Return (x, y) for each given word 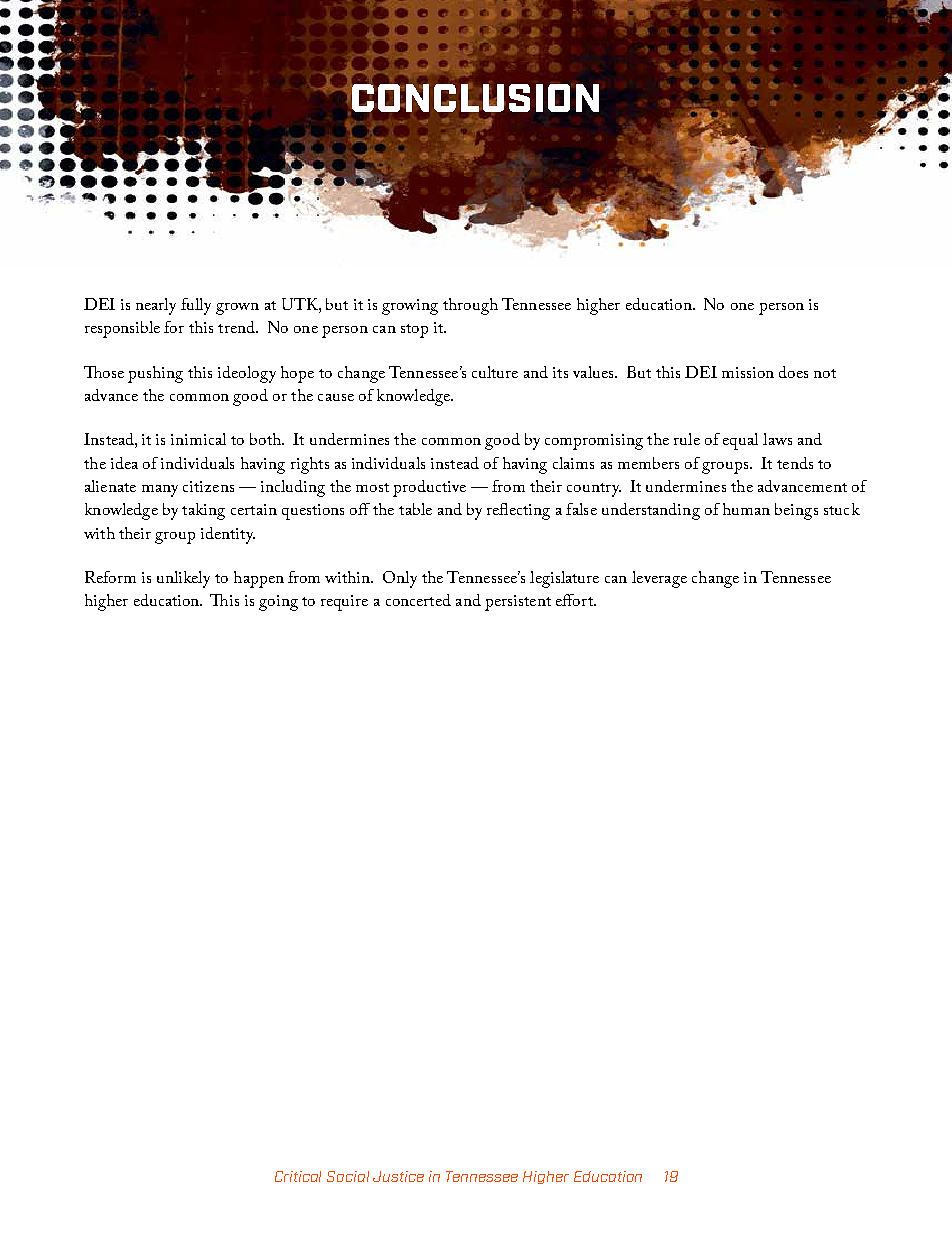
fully (196, 306)
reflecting (518, 511)
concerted (418, 600)
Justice (398, 1176)
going (278, 603)
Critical (298, 1176)
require (344, 603)
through (470, 306)
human (746, 509)
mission (748, 372)
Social (348, 1176)
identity (228, 535)
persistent (518, 603)
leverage (659, 579)
